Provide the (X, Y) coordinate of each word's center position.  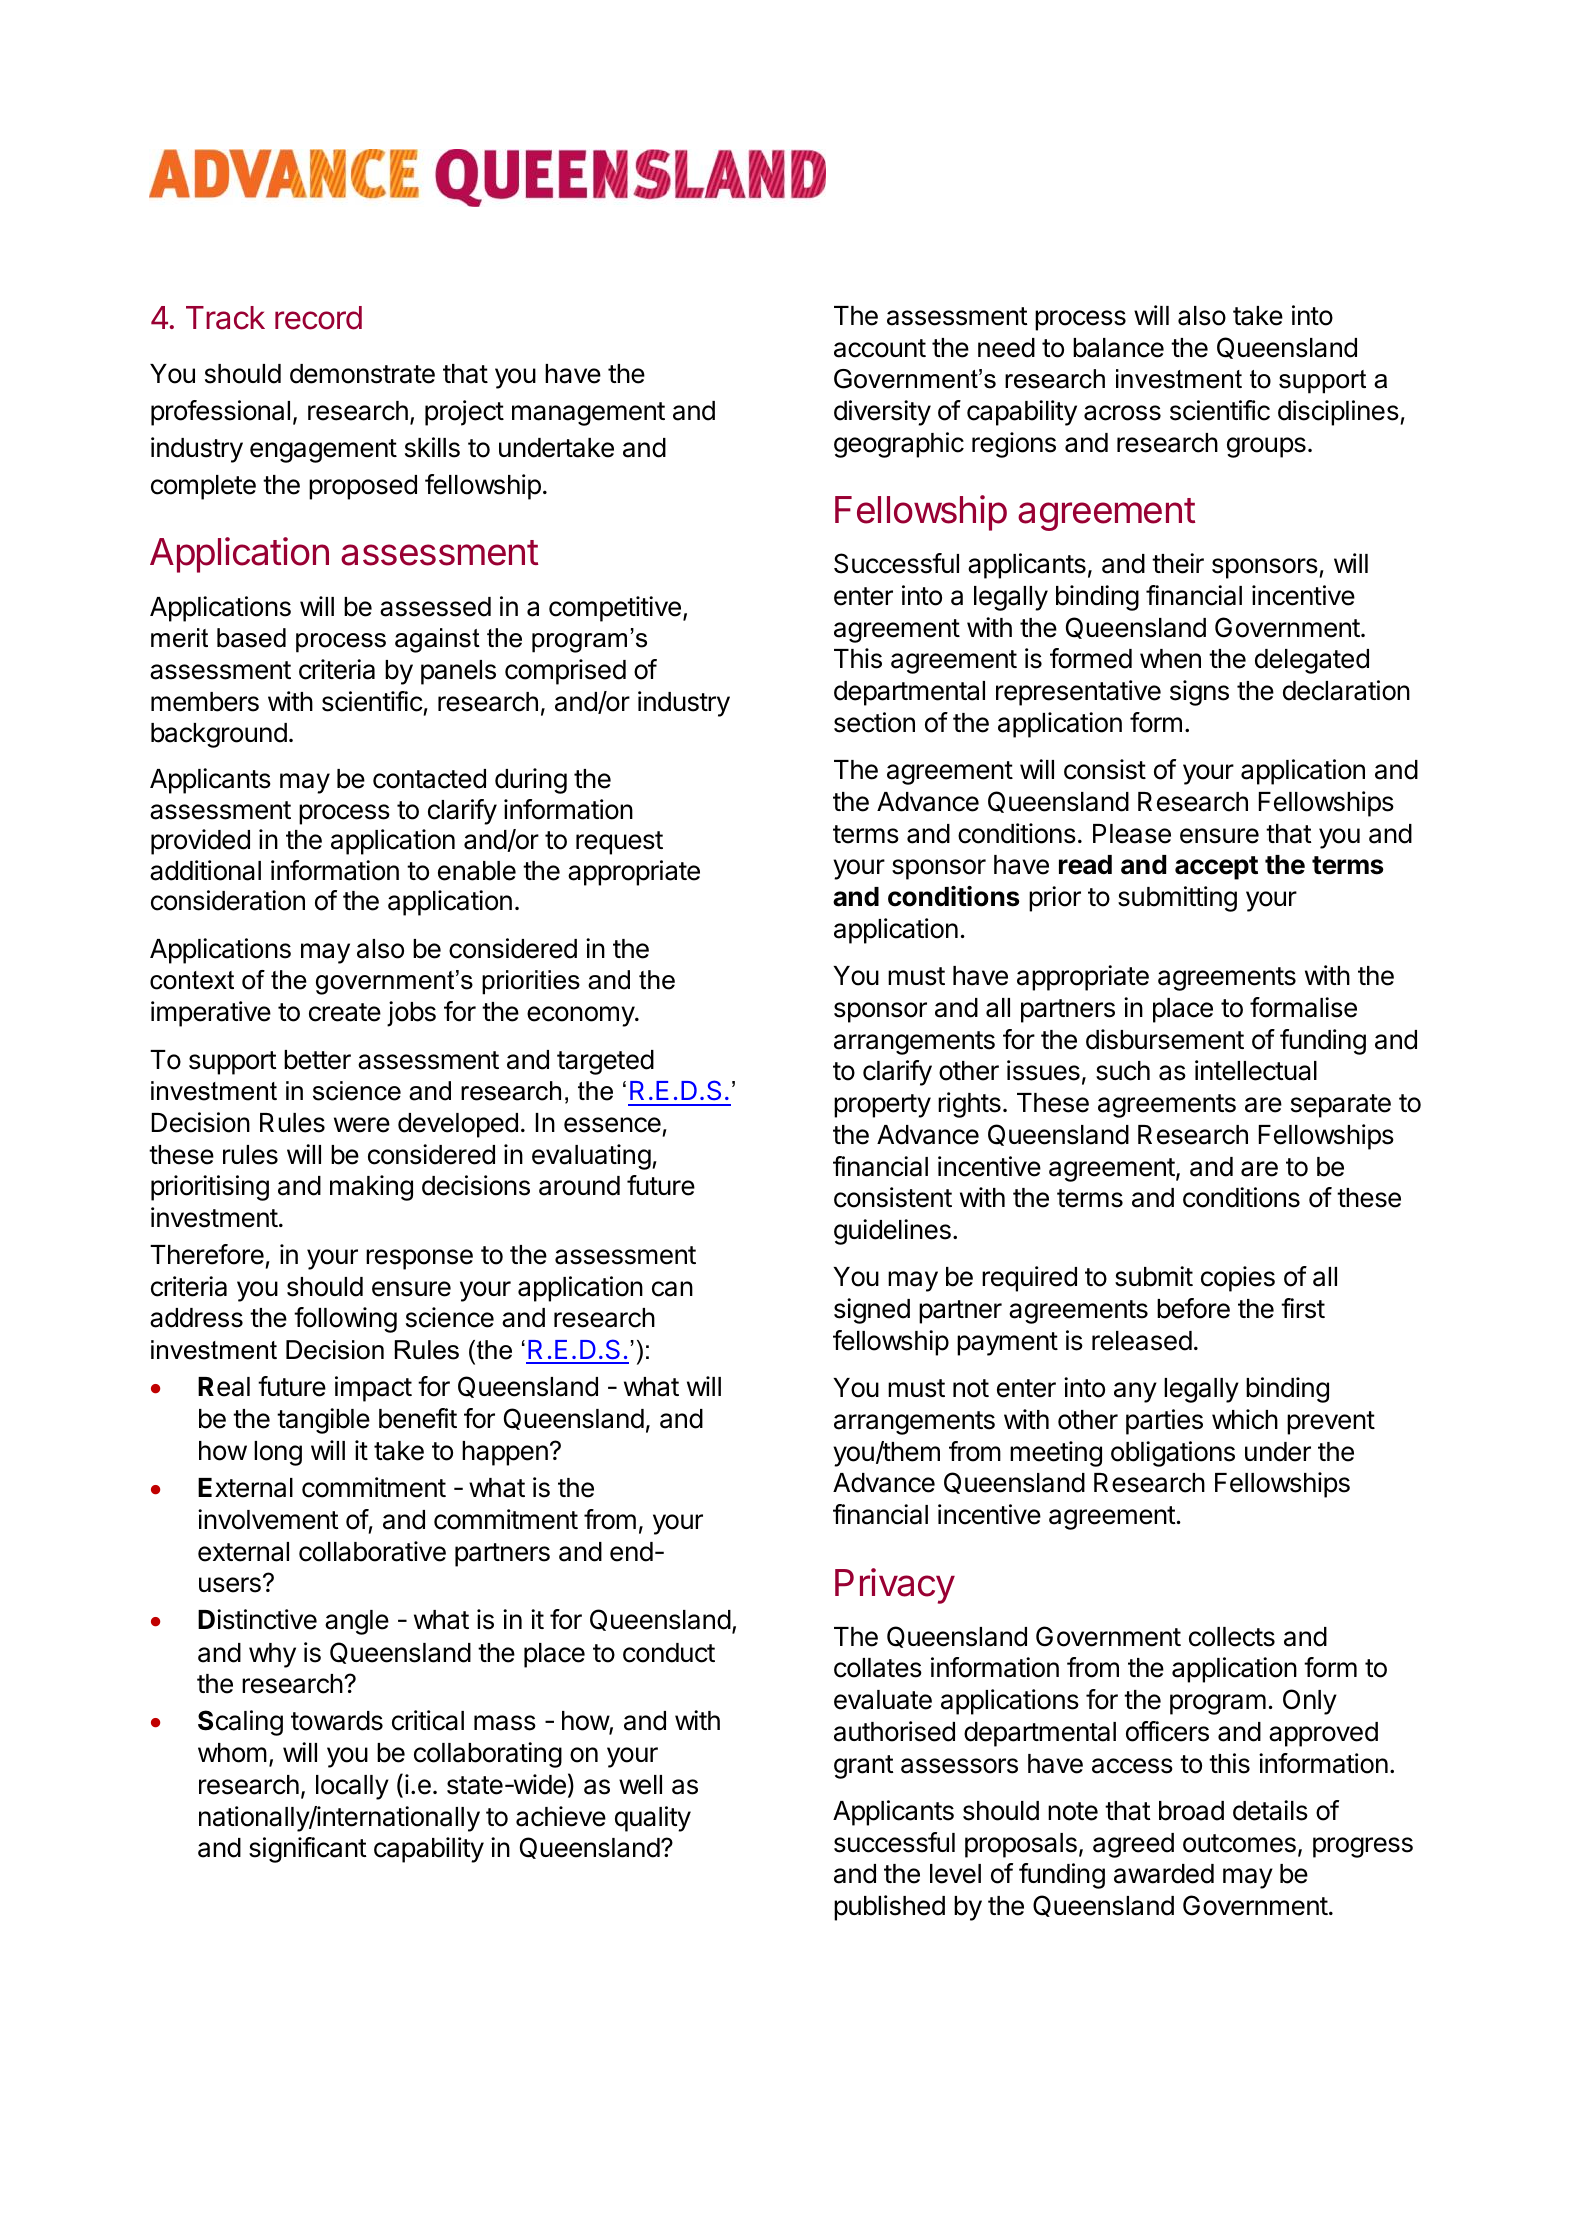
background (219, 735)
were (362, 1125)
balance (1118, 348)
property (882, 1106)
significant (308, 1850)
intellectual (1256, 1070)
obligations (1173, 1454)
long (278, 1453)
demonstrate (362, 374)
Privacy (895, 1586)
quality (653, 1819)
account (880, 348)
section (874, 722)
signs (1199, 693)
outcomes (1239, 1843)
